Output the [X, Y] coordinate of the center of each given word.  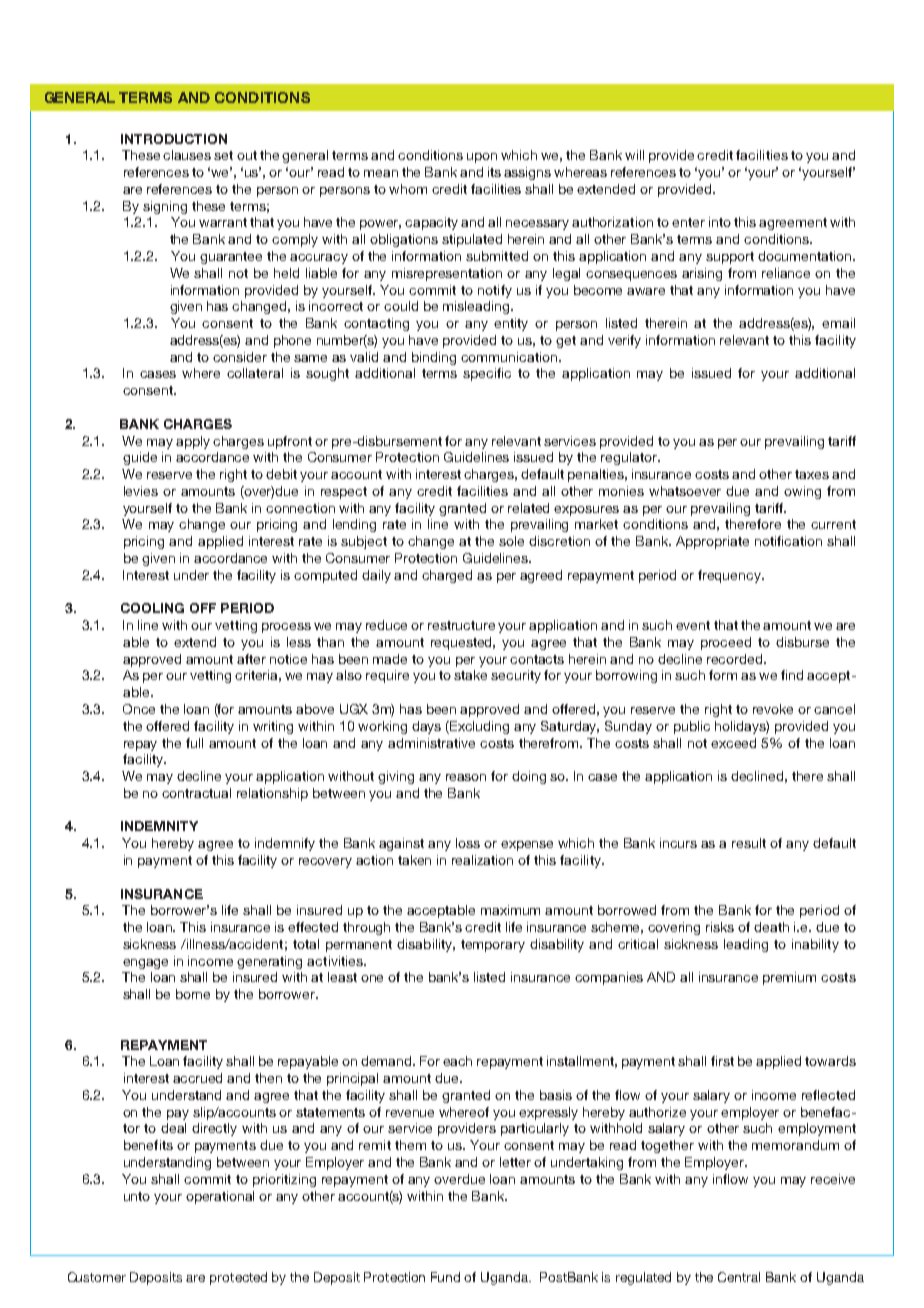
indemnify [285, 844]
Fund [445, 1277]
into [720, 222]
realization [482, 860]
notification [788, 541]
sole [511, 541]
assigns [527, 173]
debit [281, 474]
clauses [187, 155]
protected [238, 1278]
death [771, 927]
